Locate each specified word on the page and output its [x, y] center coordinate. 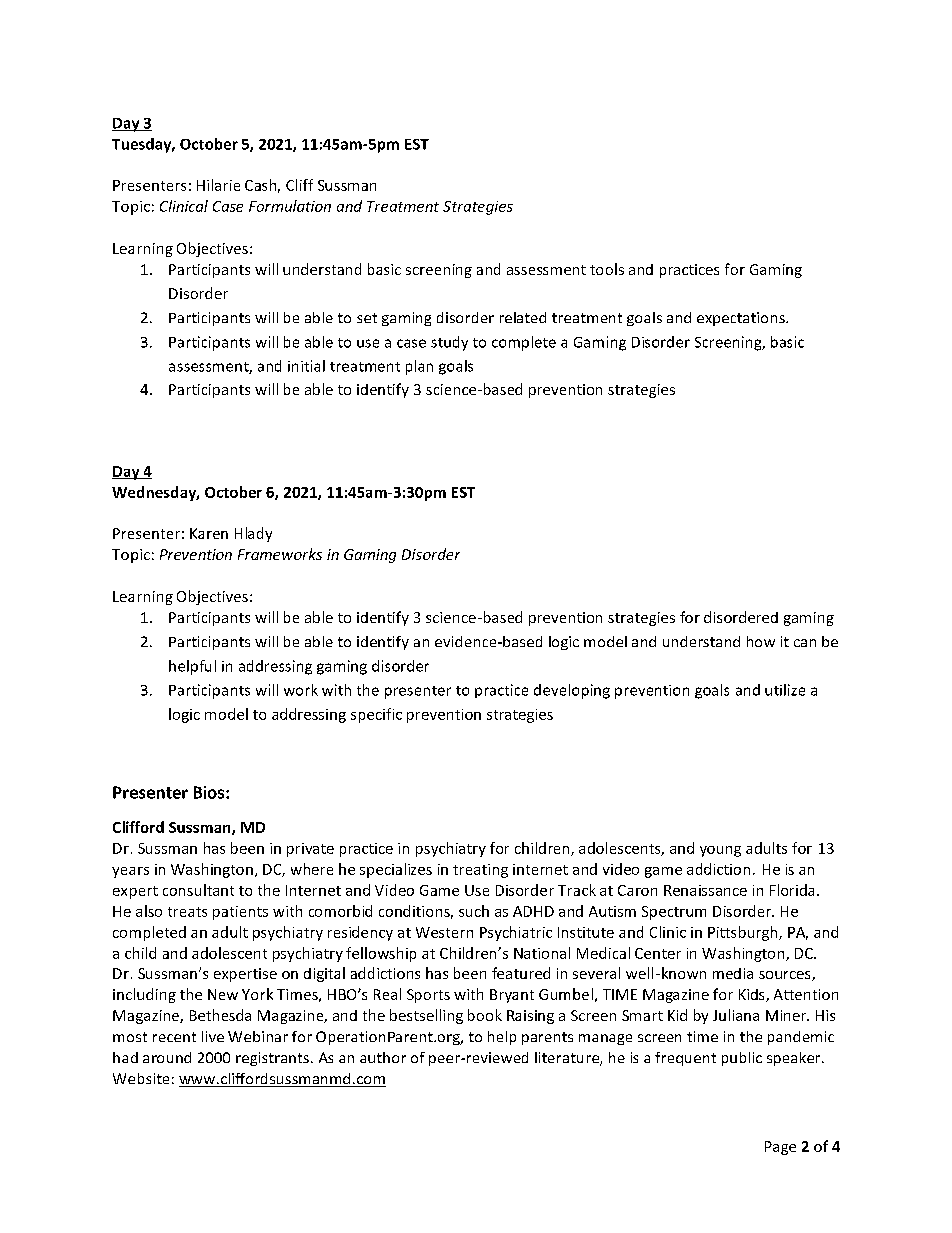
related [523, 317]
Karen [209, 533]
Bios [209, 792]
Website [141, 1078]
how [761, 641]
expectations [742, 319]
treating [480, 871]
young [720, 851]
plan [419, 367]
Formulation [290, 206]
